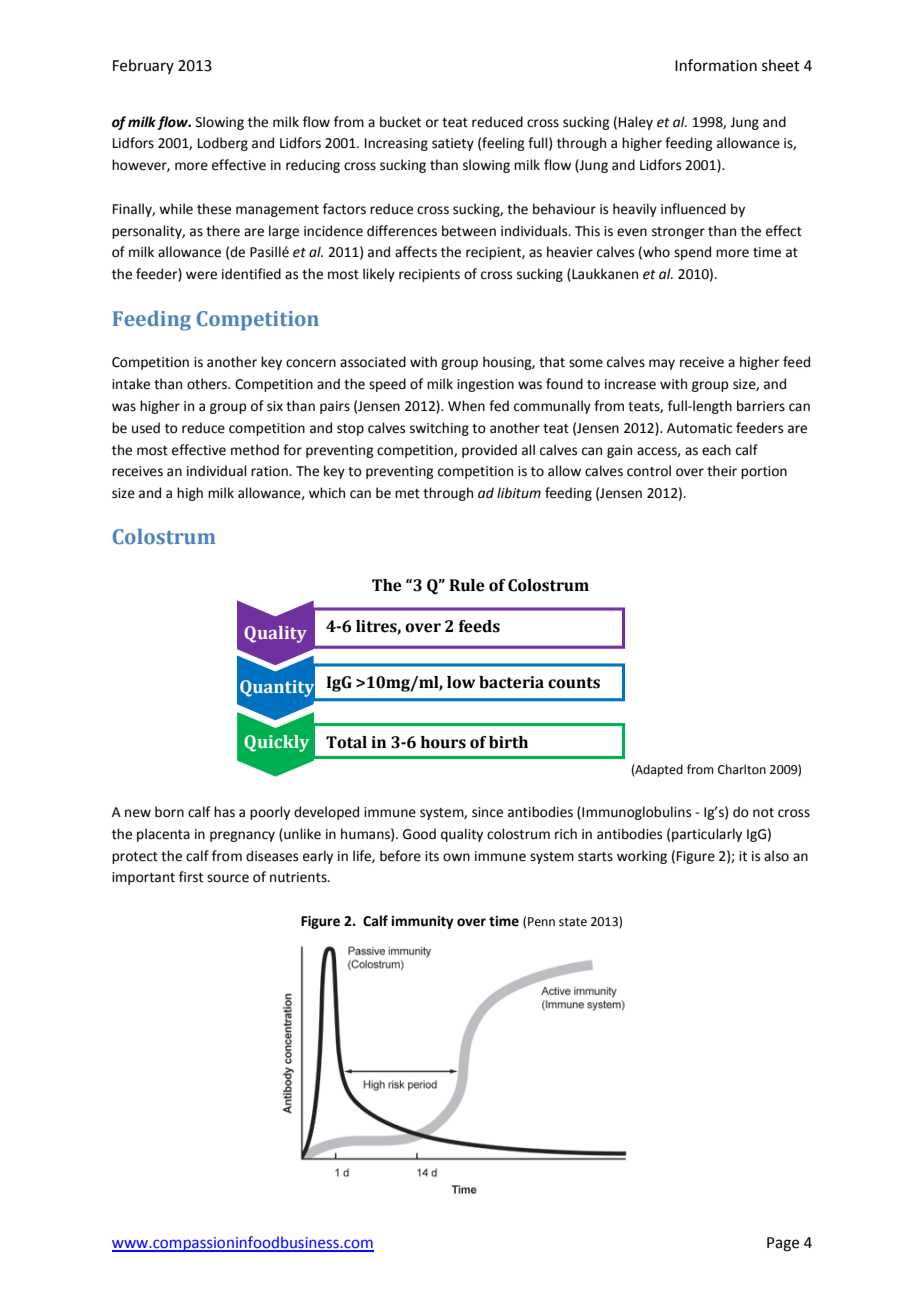  I want to click on satiety, so click(453, 144).
